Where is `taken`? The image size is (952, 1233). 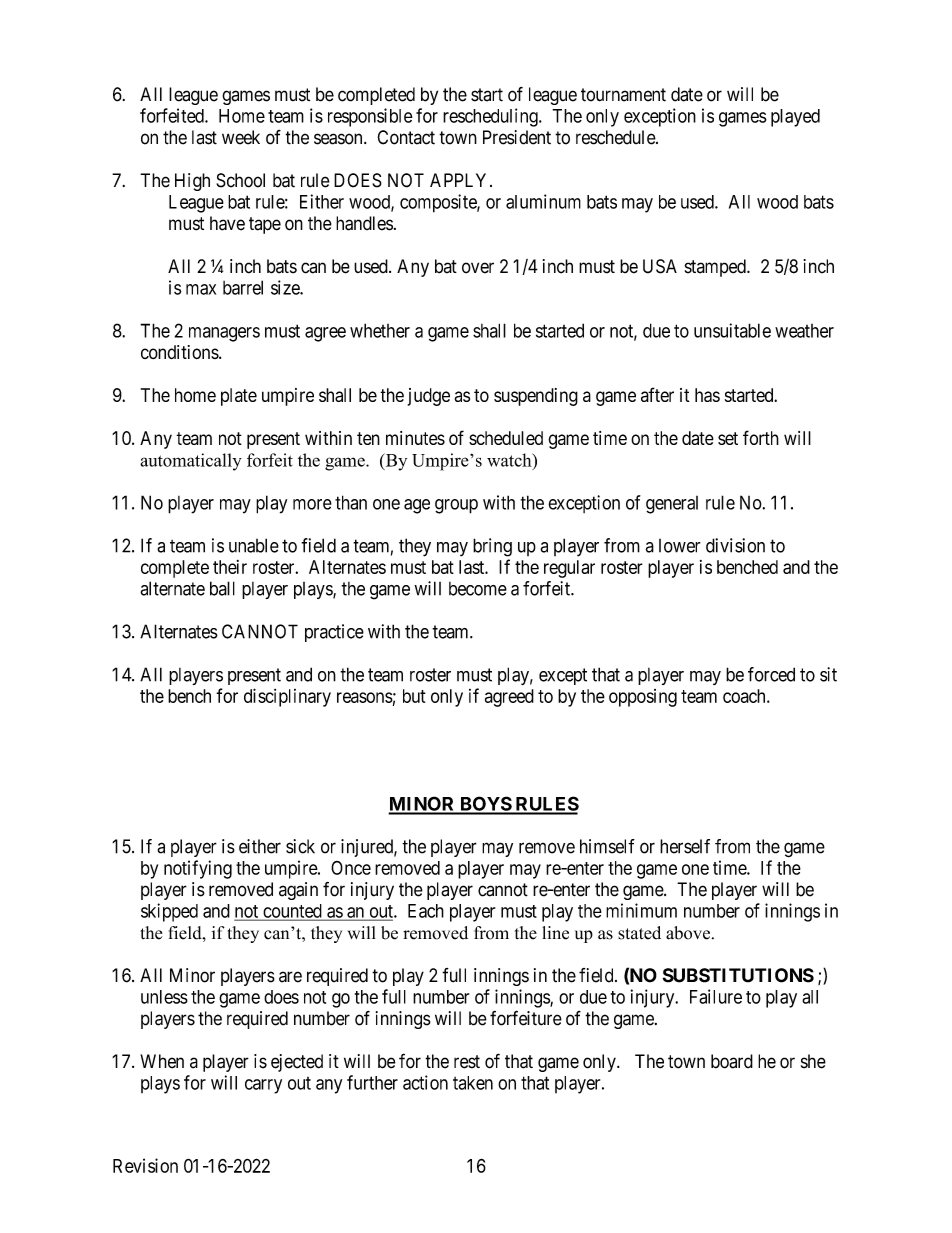 taken is located at coordinates (473, 1083).
